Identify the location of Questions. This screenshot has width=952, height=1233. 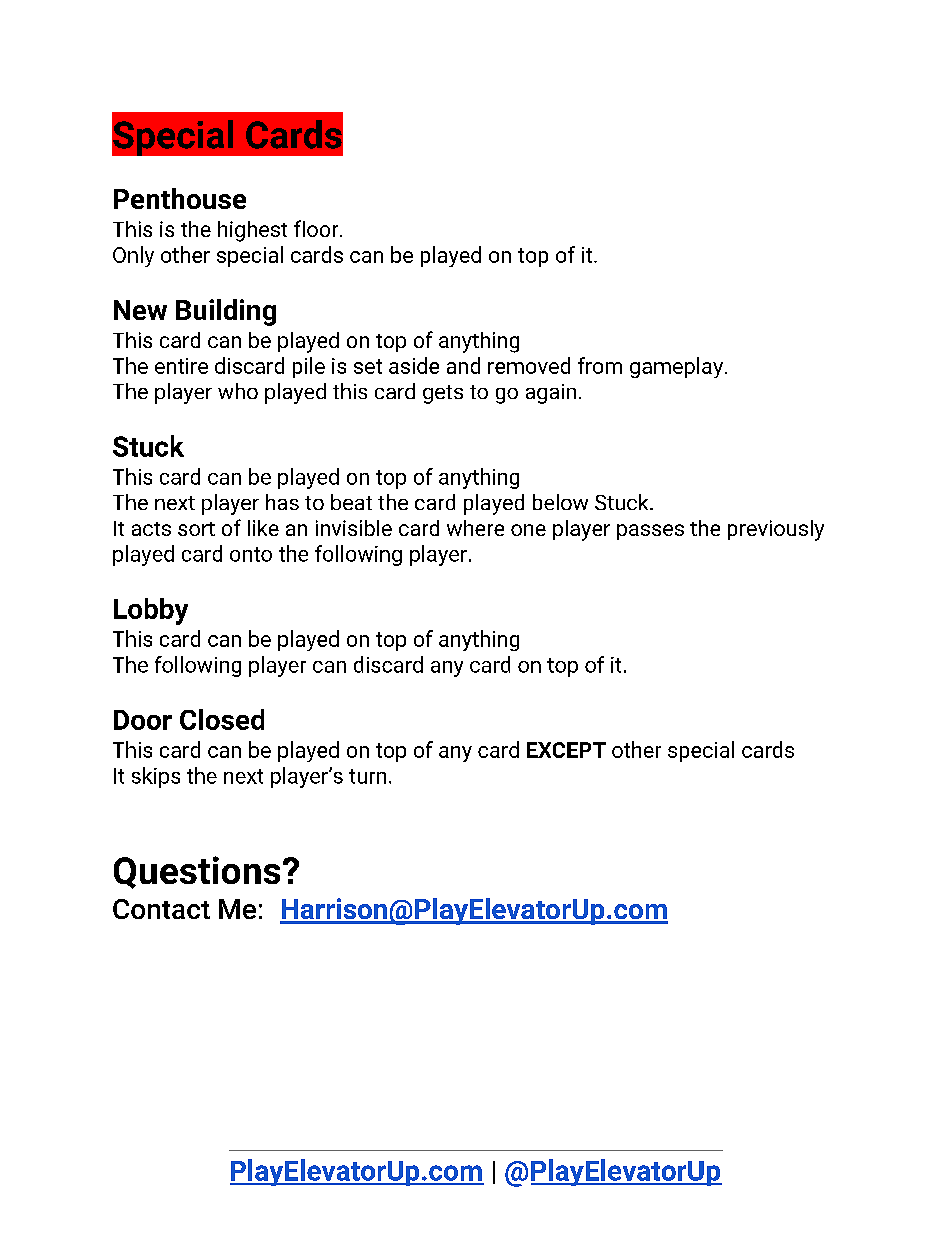
(197, 872).
